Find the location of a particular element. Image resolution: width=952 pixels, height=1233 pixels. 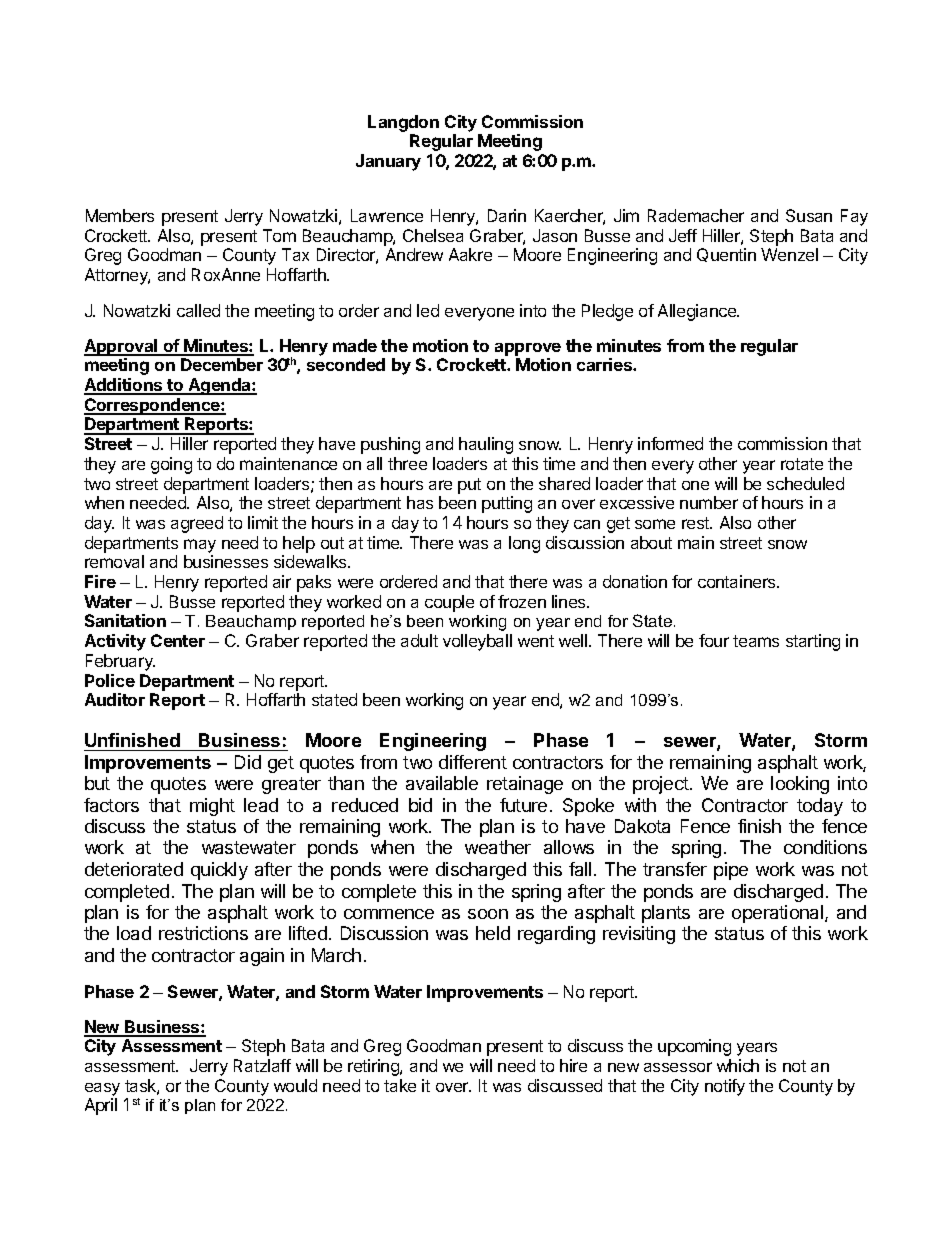

December is located at coordinates (222, 364).
